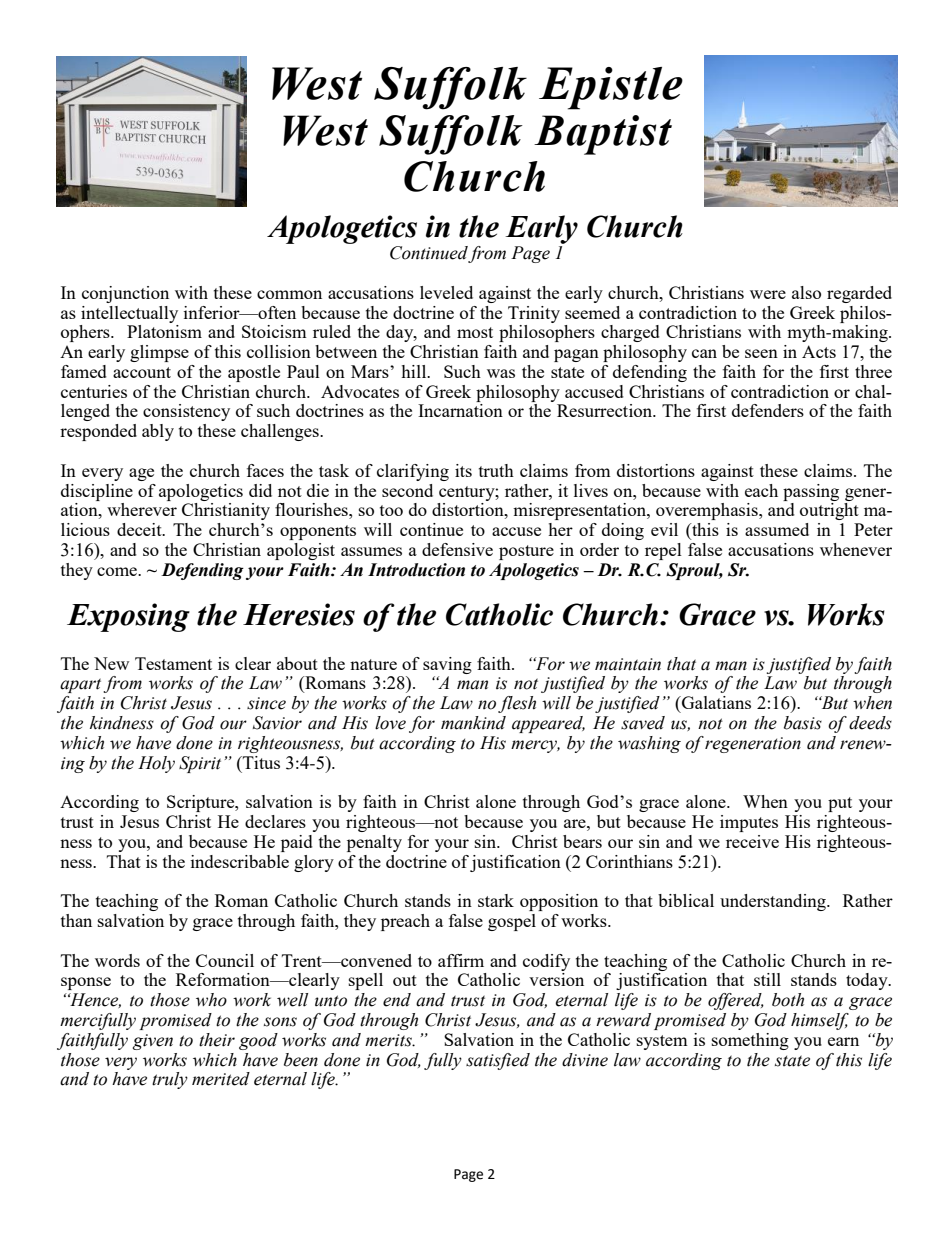  What do you see at coordinates (118, 571) in the screenshot?
I see `come` at bounding box center [118, 571].
